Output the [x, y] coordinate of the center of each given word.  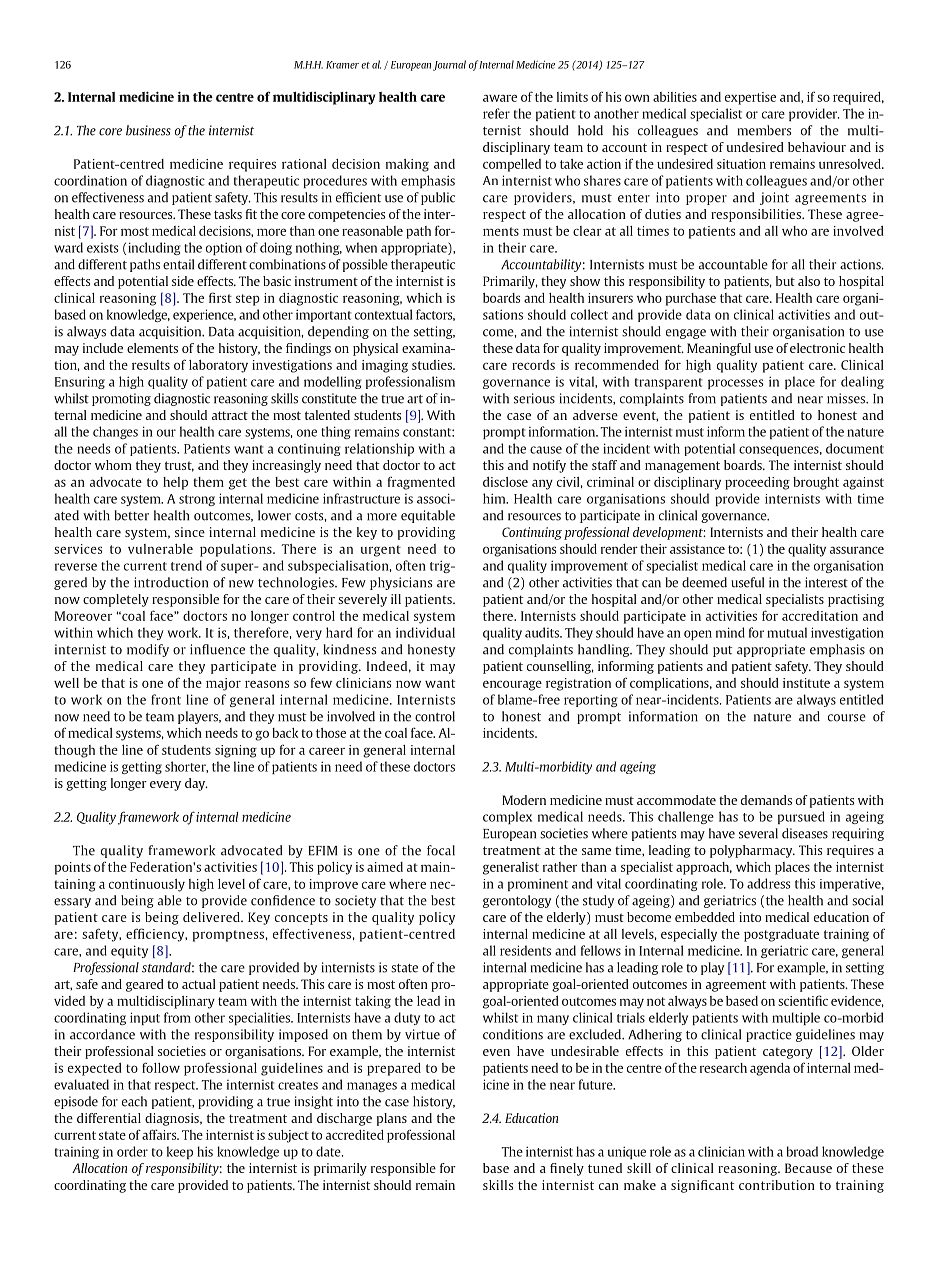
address [769, 883]
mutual [787, 632]
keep [180, 1152]
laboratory [218, 366]
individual [425, 632]
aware [500, 98]
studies [433, 365]
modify [148, 650]
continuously [147, 885]
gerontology [517, 901]
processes [736, 384]
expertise [750, 98]
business [148, 130]
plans [392, 1119]
